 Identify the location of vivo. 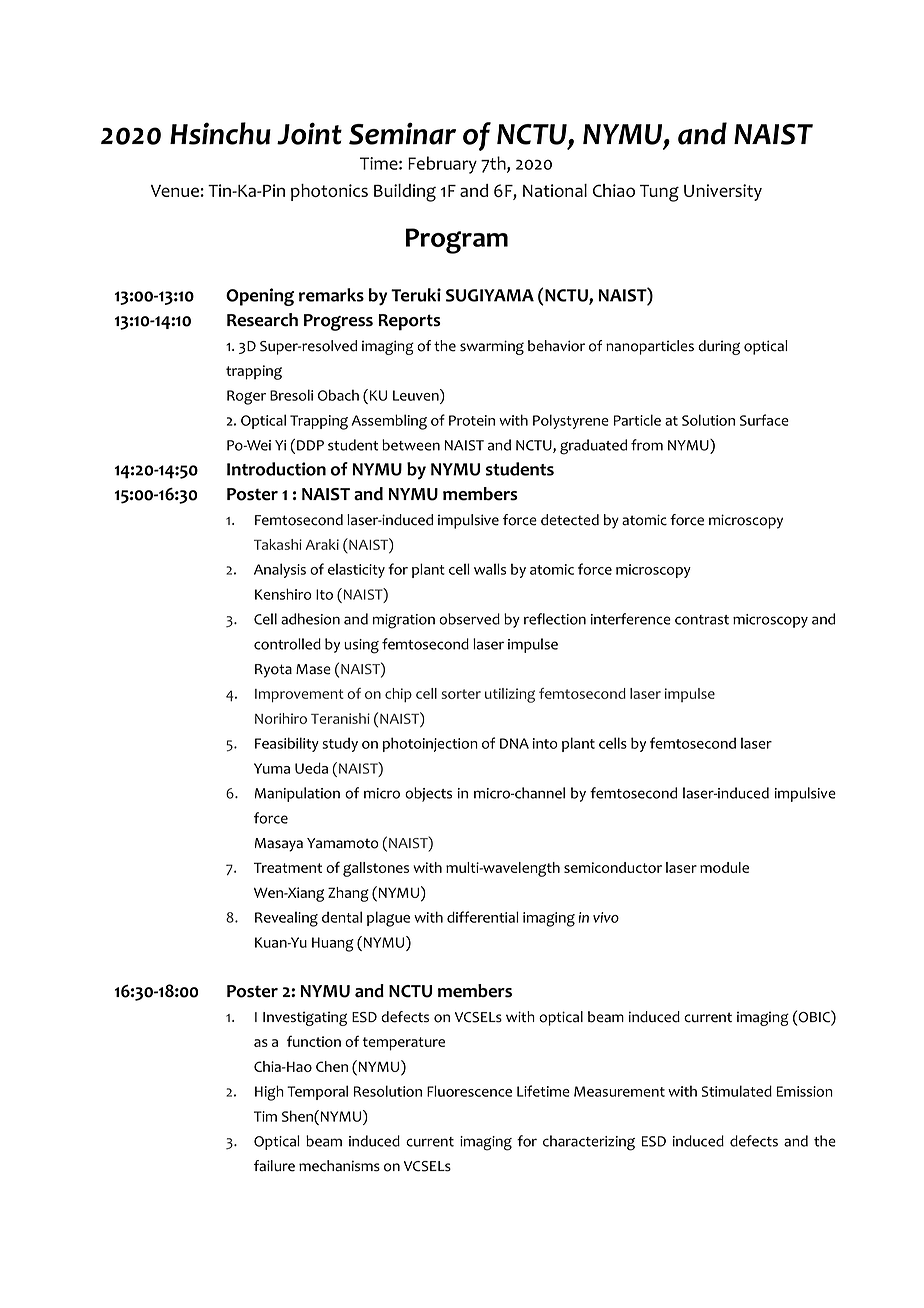
(606, 917).
